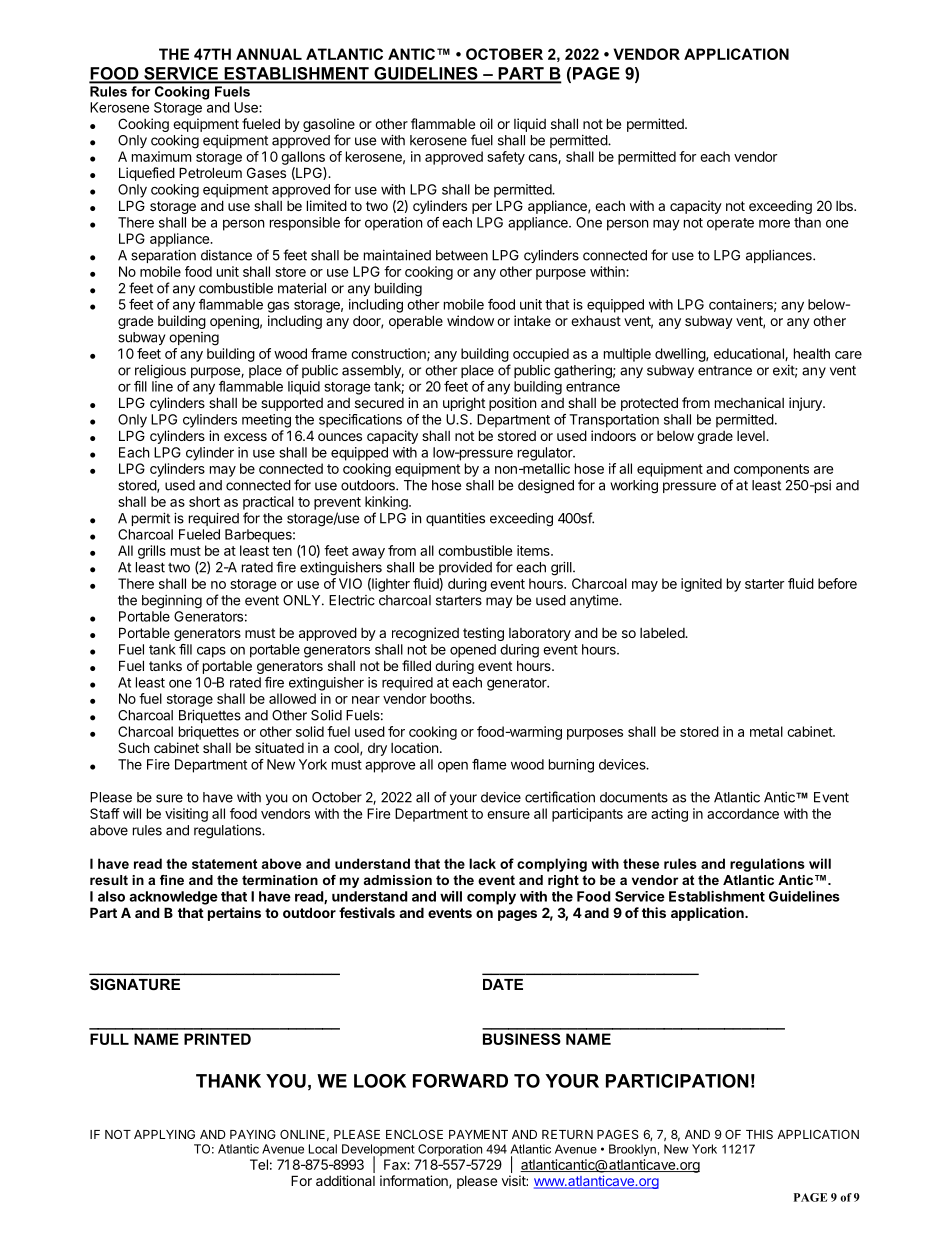 Image resolution: width=952 pixels, height=1233 pixels. Describe the element at coordinates (512, 404) in the page. I see `position` at that location.
